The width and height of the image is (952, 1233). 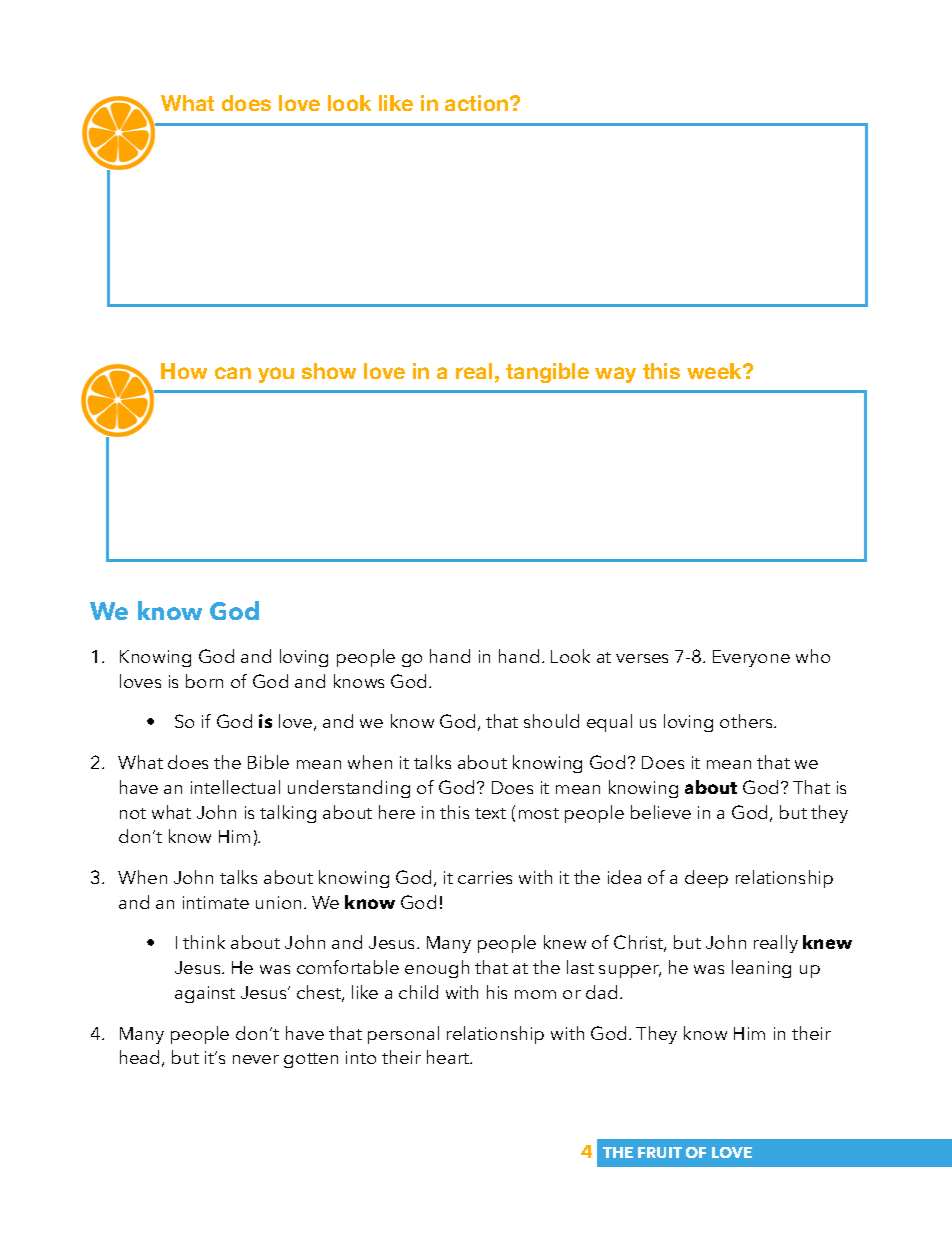 What do you see at coordinates (449, 1057) in the image?
I see `heart` at bounding box center [449, 1057].
